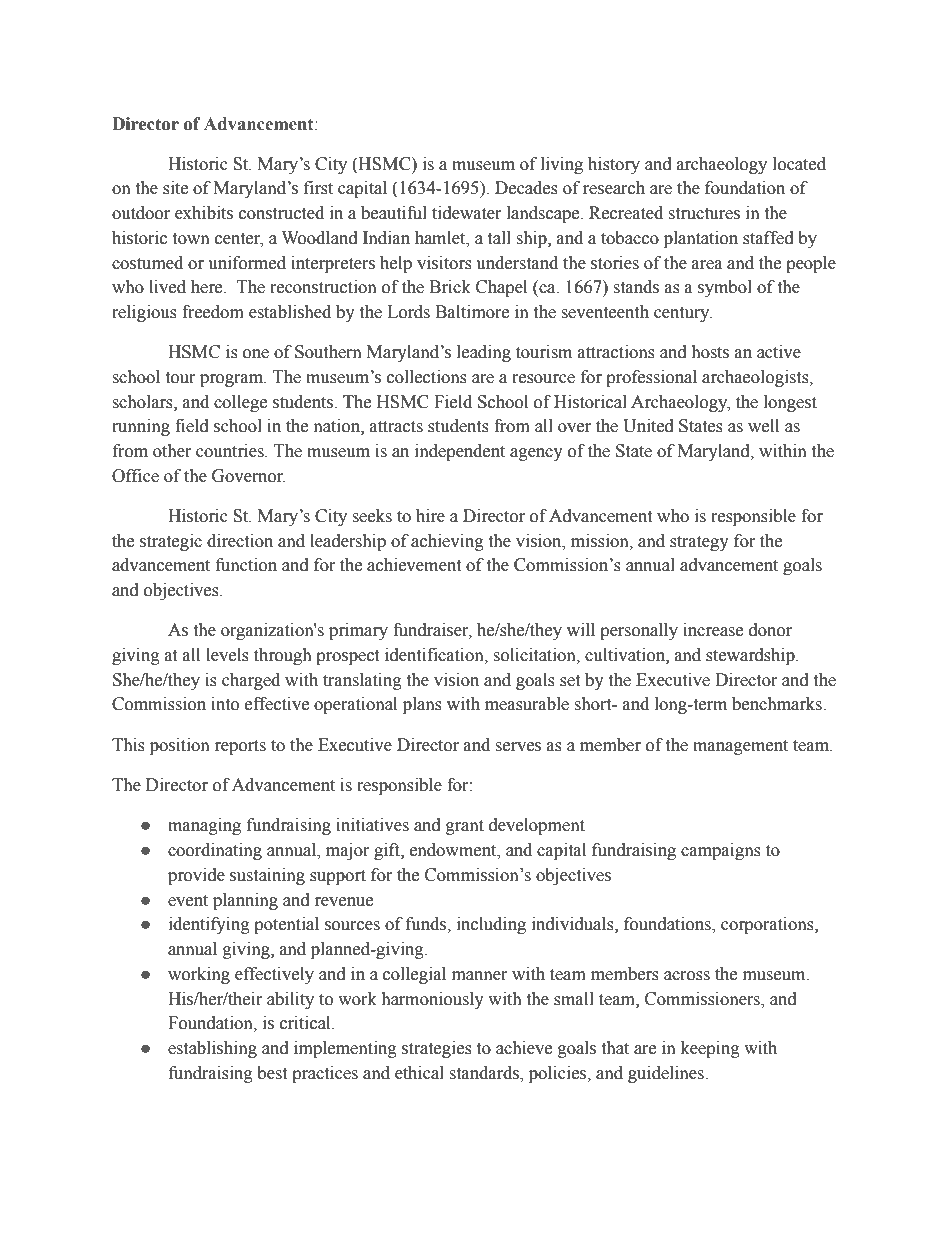 The image size is (952, 1233). What do you see at coordinates (581, 629) in the screenshot?
I see `will` at bounding box center [581, 629].
